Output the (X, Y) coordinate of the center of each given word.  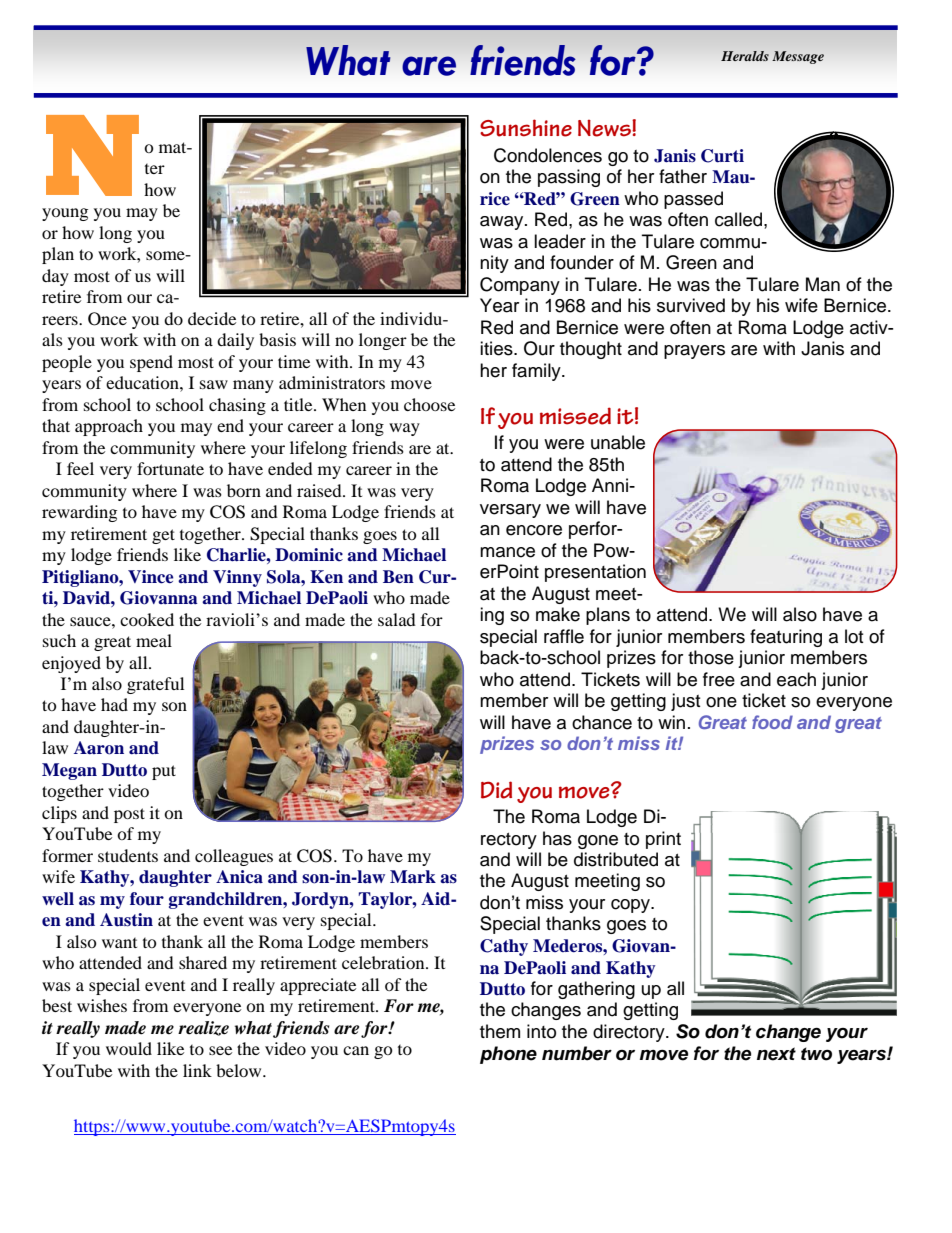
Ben (398, 577)
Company (520, 286)
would (129, 1048)
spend (151, 363)
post (129, 815)
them (500, 1031)
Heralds (745, 56)
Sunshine (526, 128)
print (663, 840)
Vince (150, 577)
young (65, 214)
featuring (786, 638)
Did (496, 790)
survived (691, 305)
